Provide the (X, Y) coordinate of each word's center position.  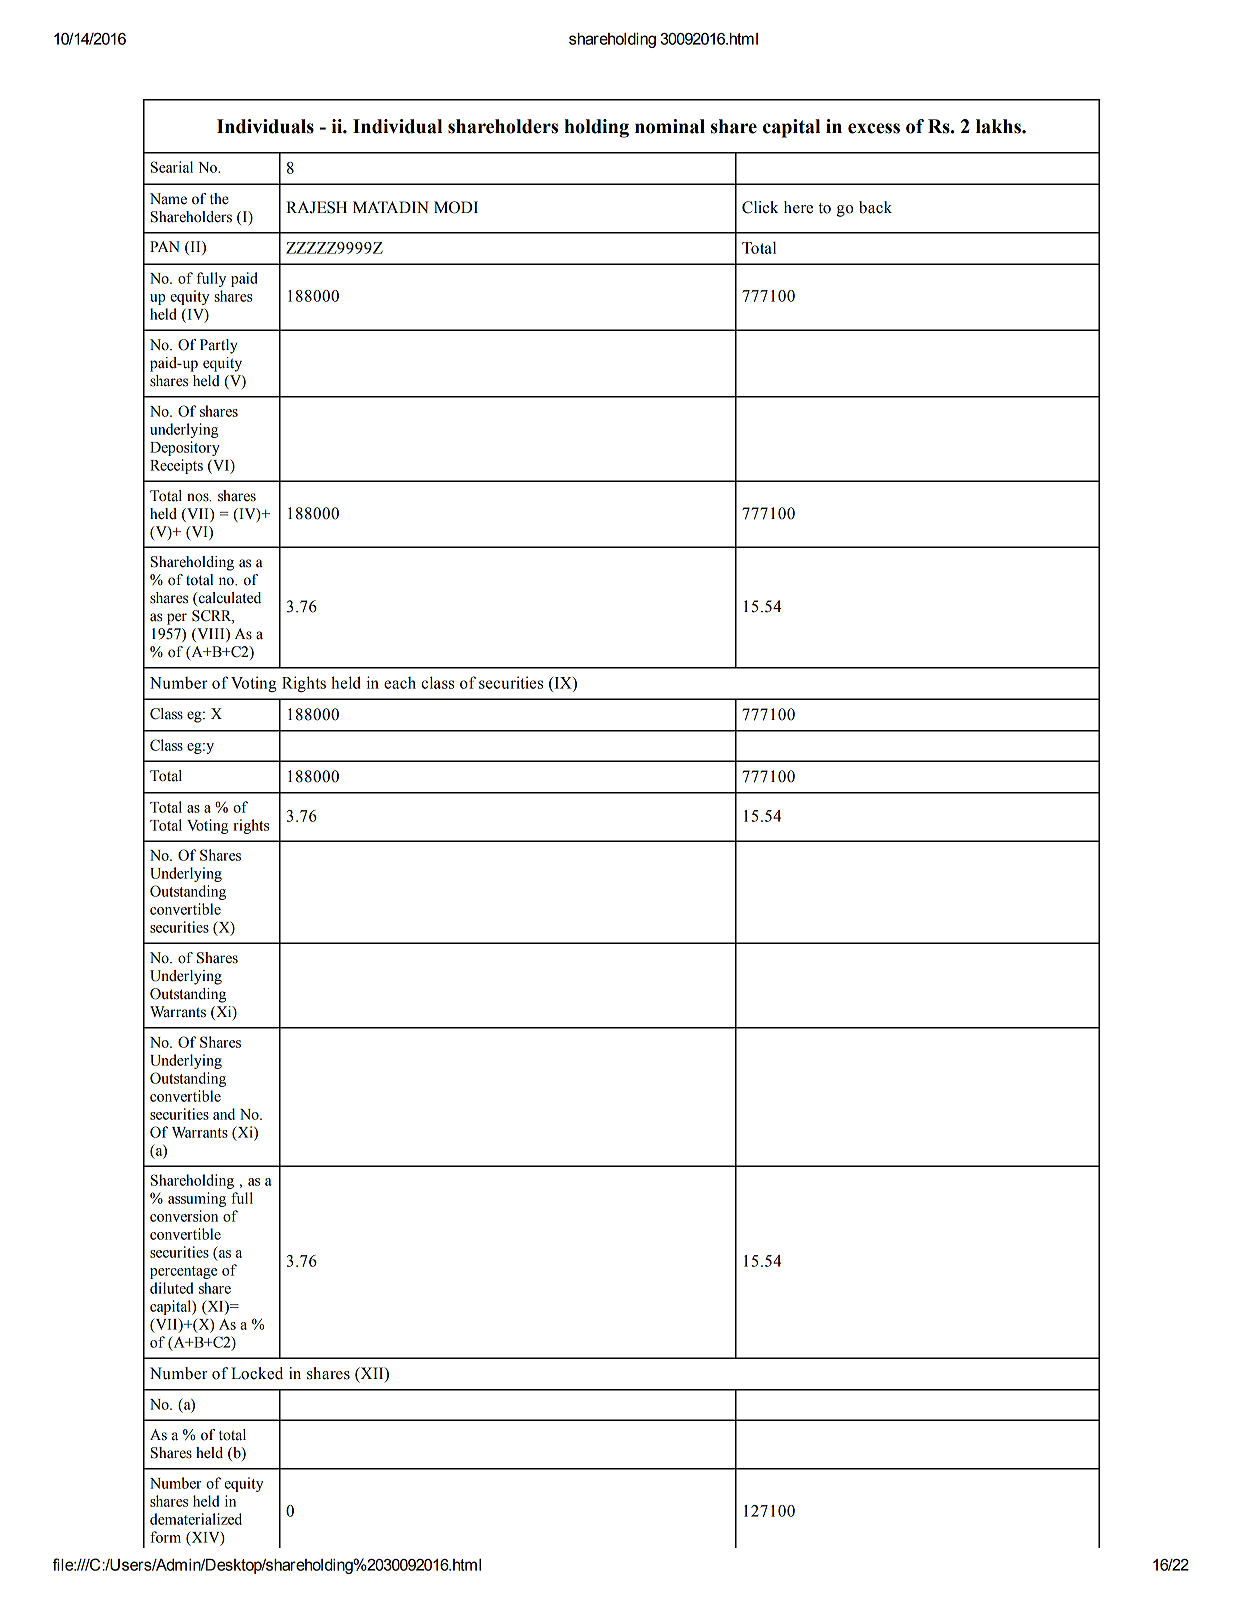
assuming (197, 1199)
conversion (184, 1216)
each (400, 683)
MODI (456, 207)
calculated (228, 599)
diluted (171, 1288)
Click (760, 207)
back (875, 207)
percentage (183, 1272)
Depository (185, 448)
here (798, 207)
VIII (211, 635)
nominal (670, 126)
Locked (257, 1373)
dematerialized (196, 1519)
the (219, 199)
